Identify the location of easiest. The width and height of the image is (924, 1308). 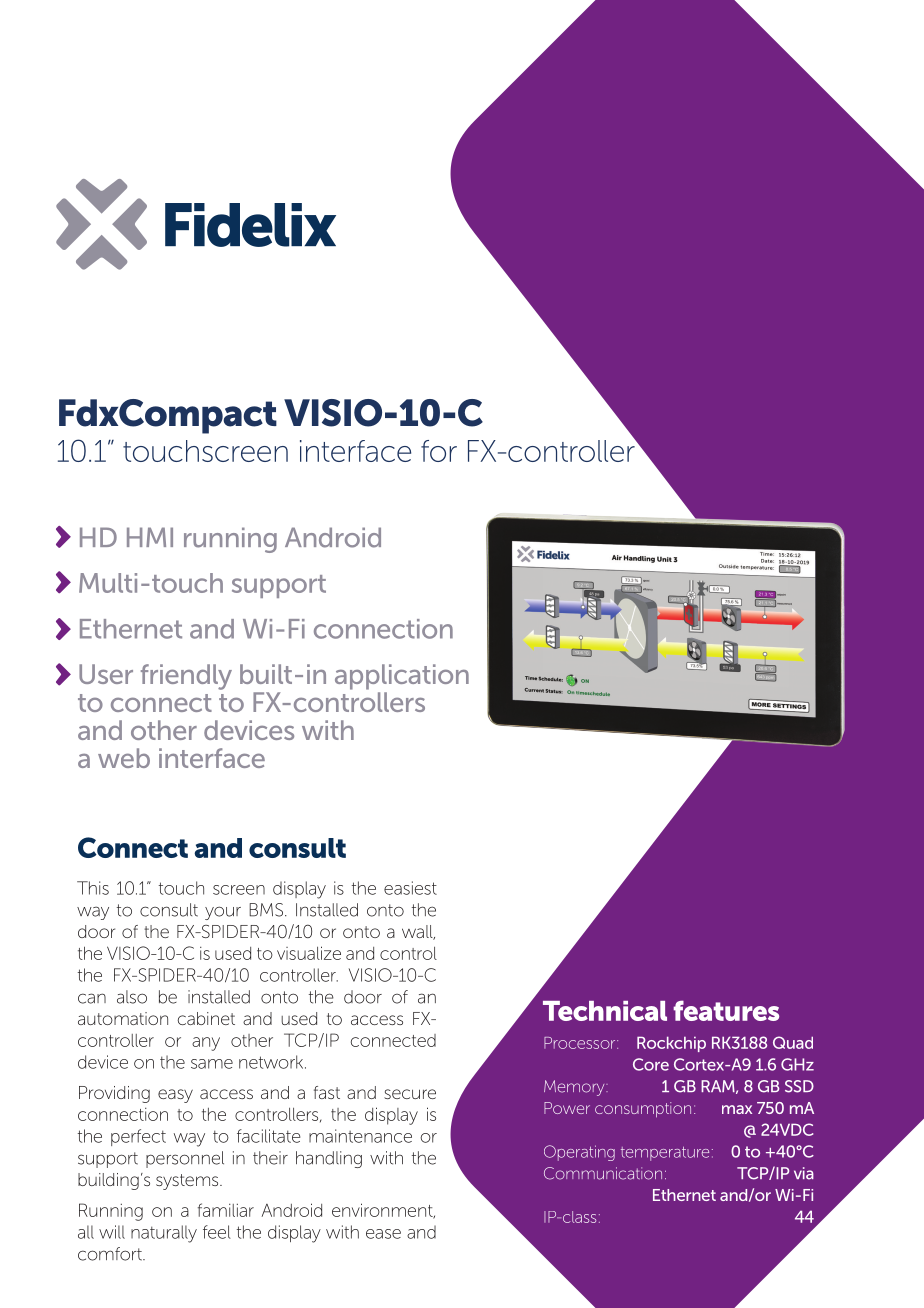
(410, 888).
